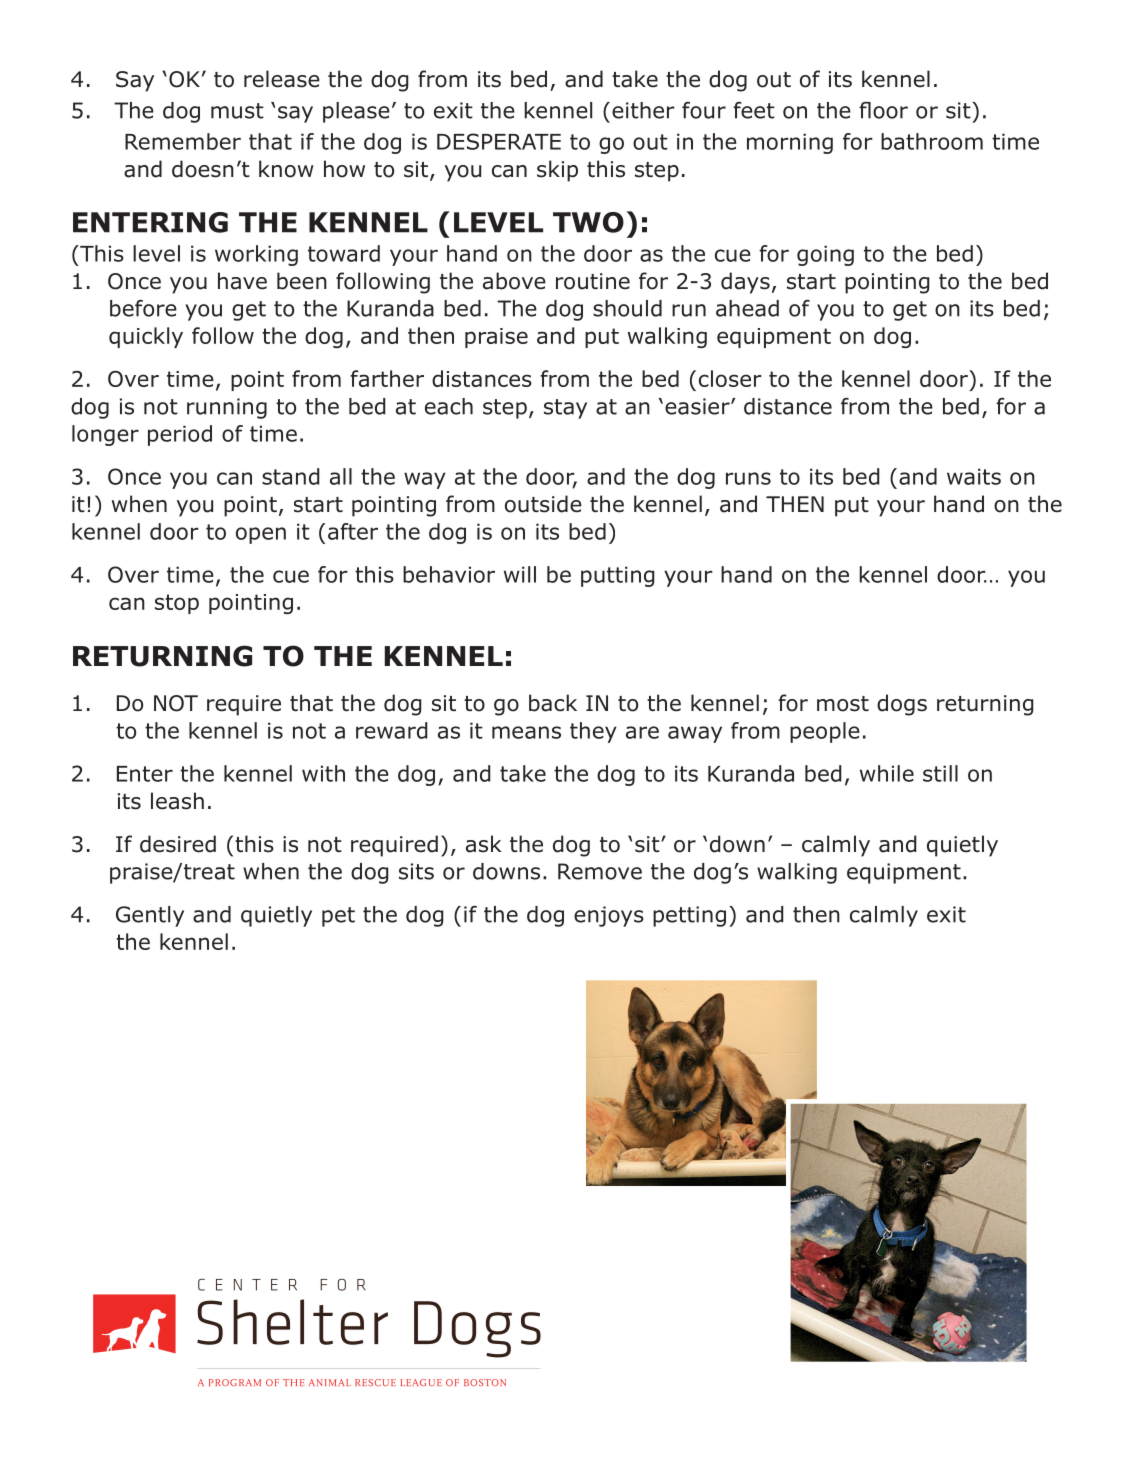 This image has width=1127, height=1479. Describe the element at coordinates (177, 604) in the image. I see `stop` at that location.
